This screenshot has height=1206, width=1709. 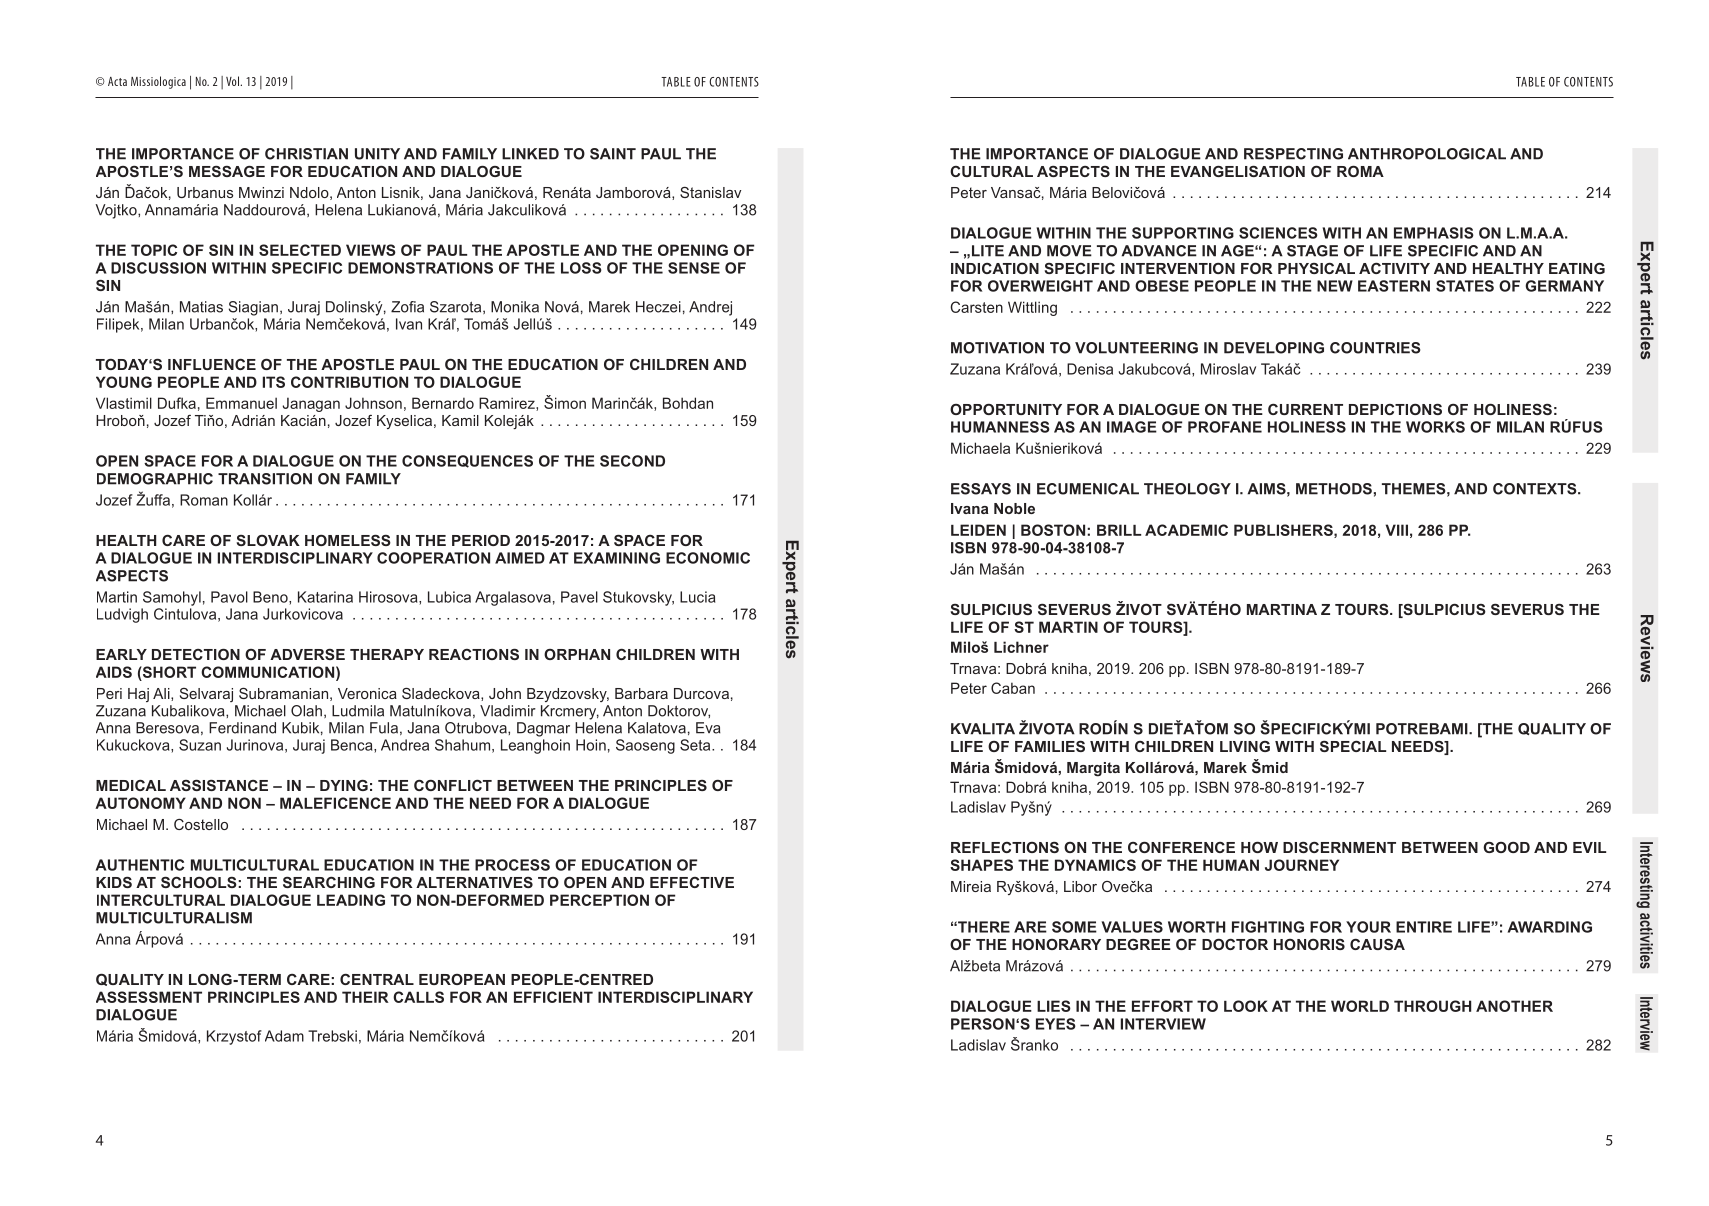 What do you see at coordinates (365, 997) in the screenshot?
I see `THEIR` at bounding box center [365, 997].
